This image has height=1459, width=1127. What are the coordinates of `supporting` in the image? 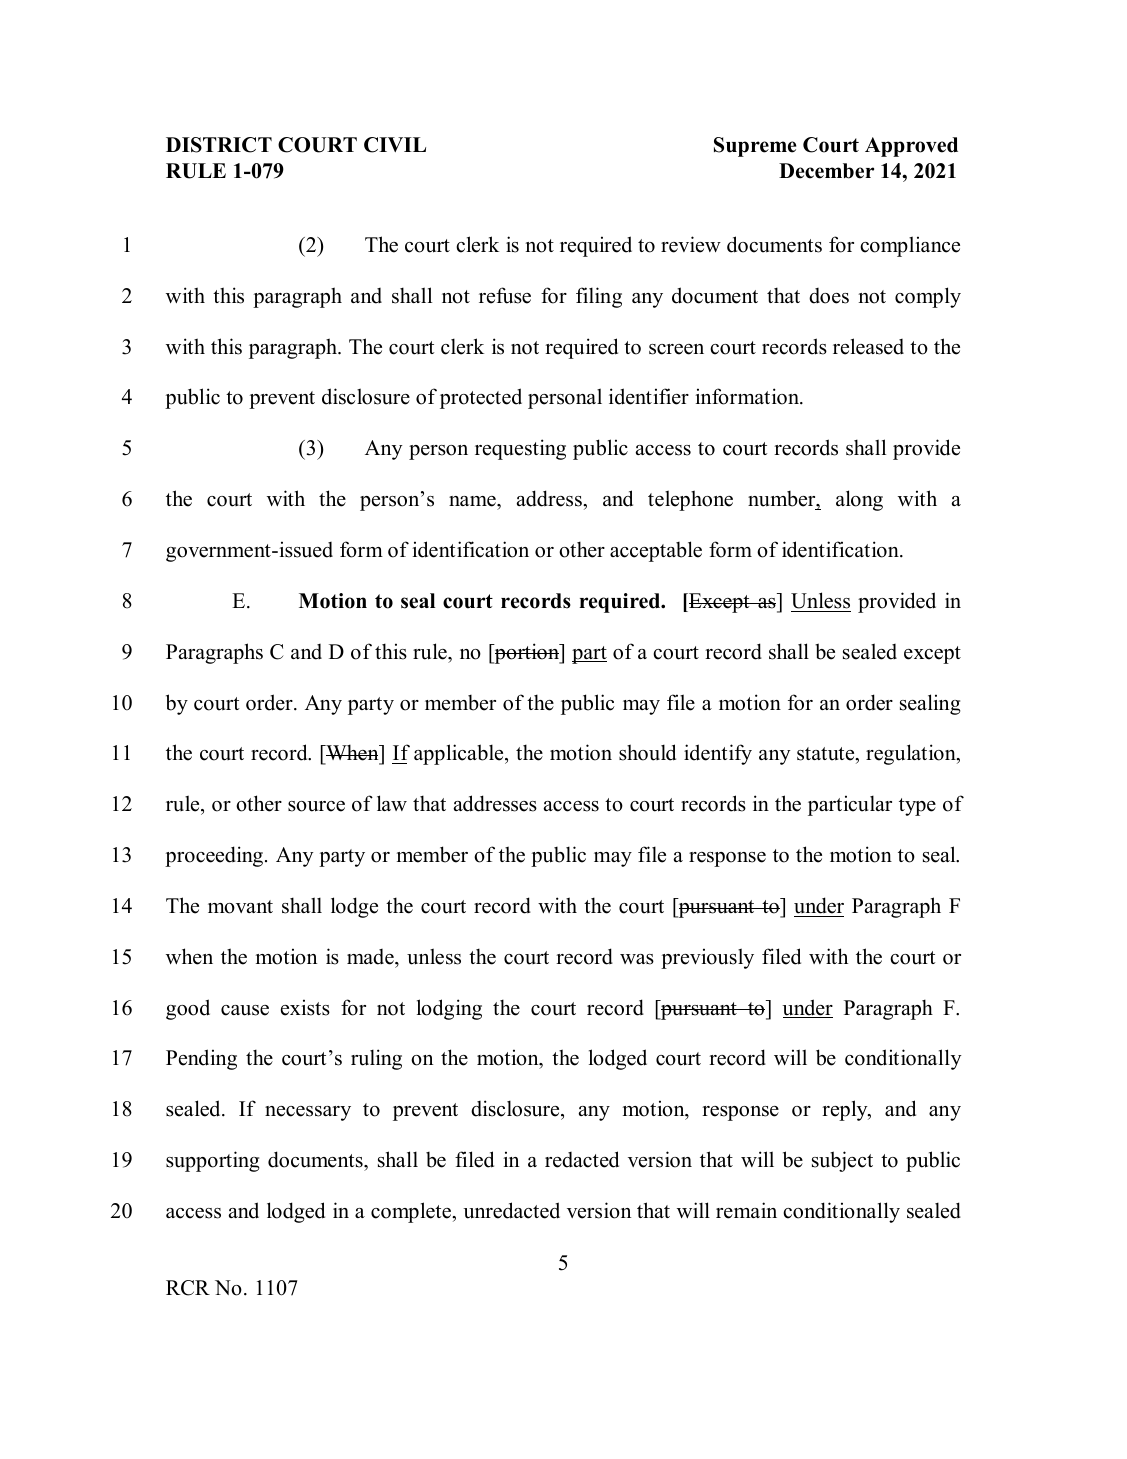 It's located at (212, 1161).
